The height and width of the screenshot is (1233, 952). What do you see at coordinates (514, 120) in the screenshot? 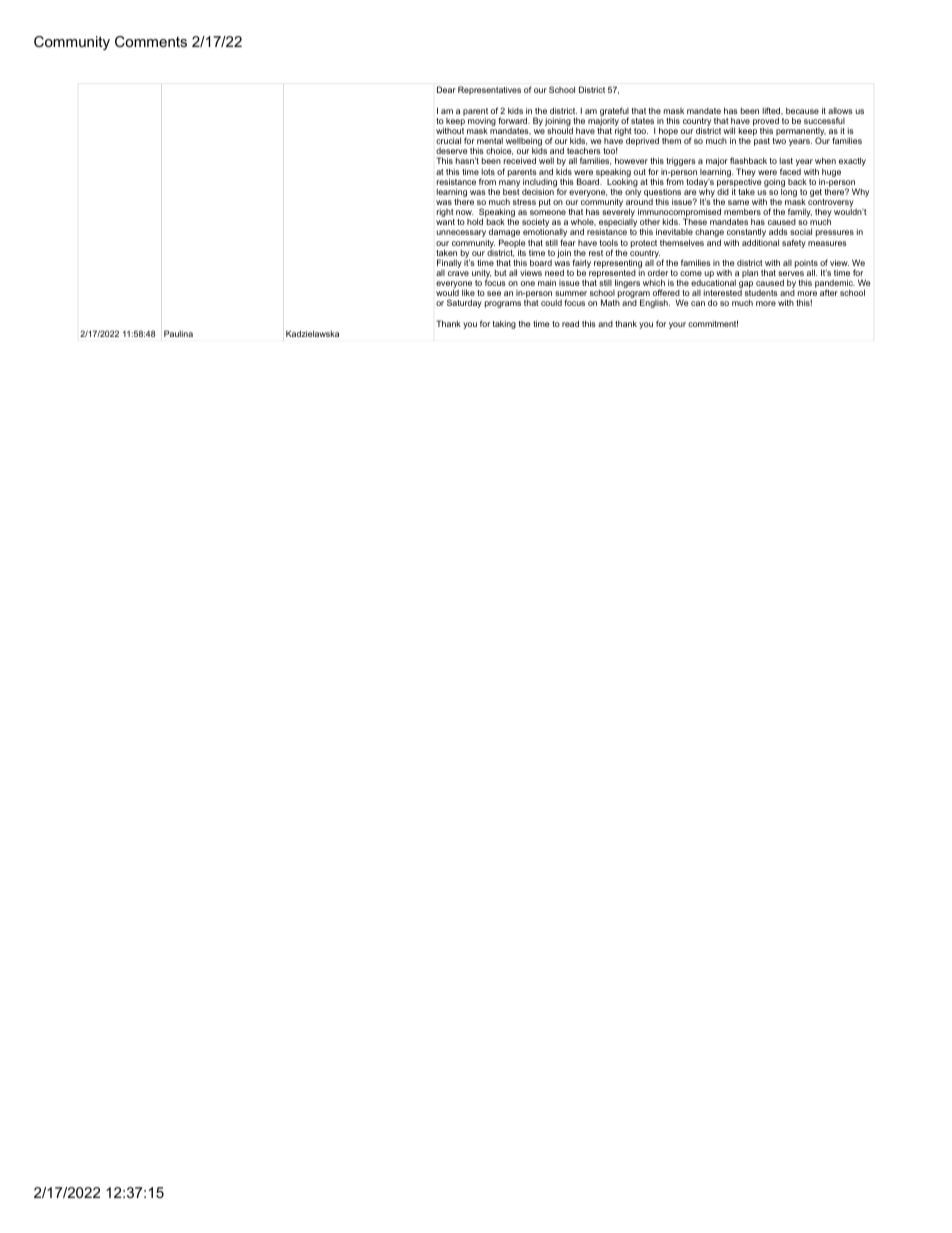
I see `forward` at bounding box center [514, 120].
